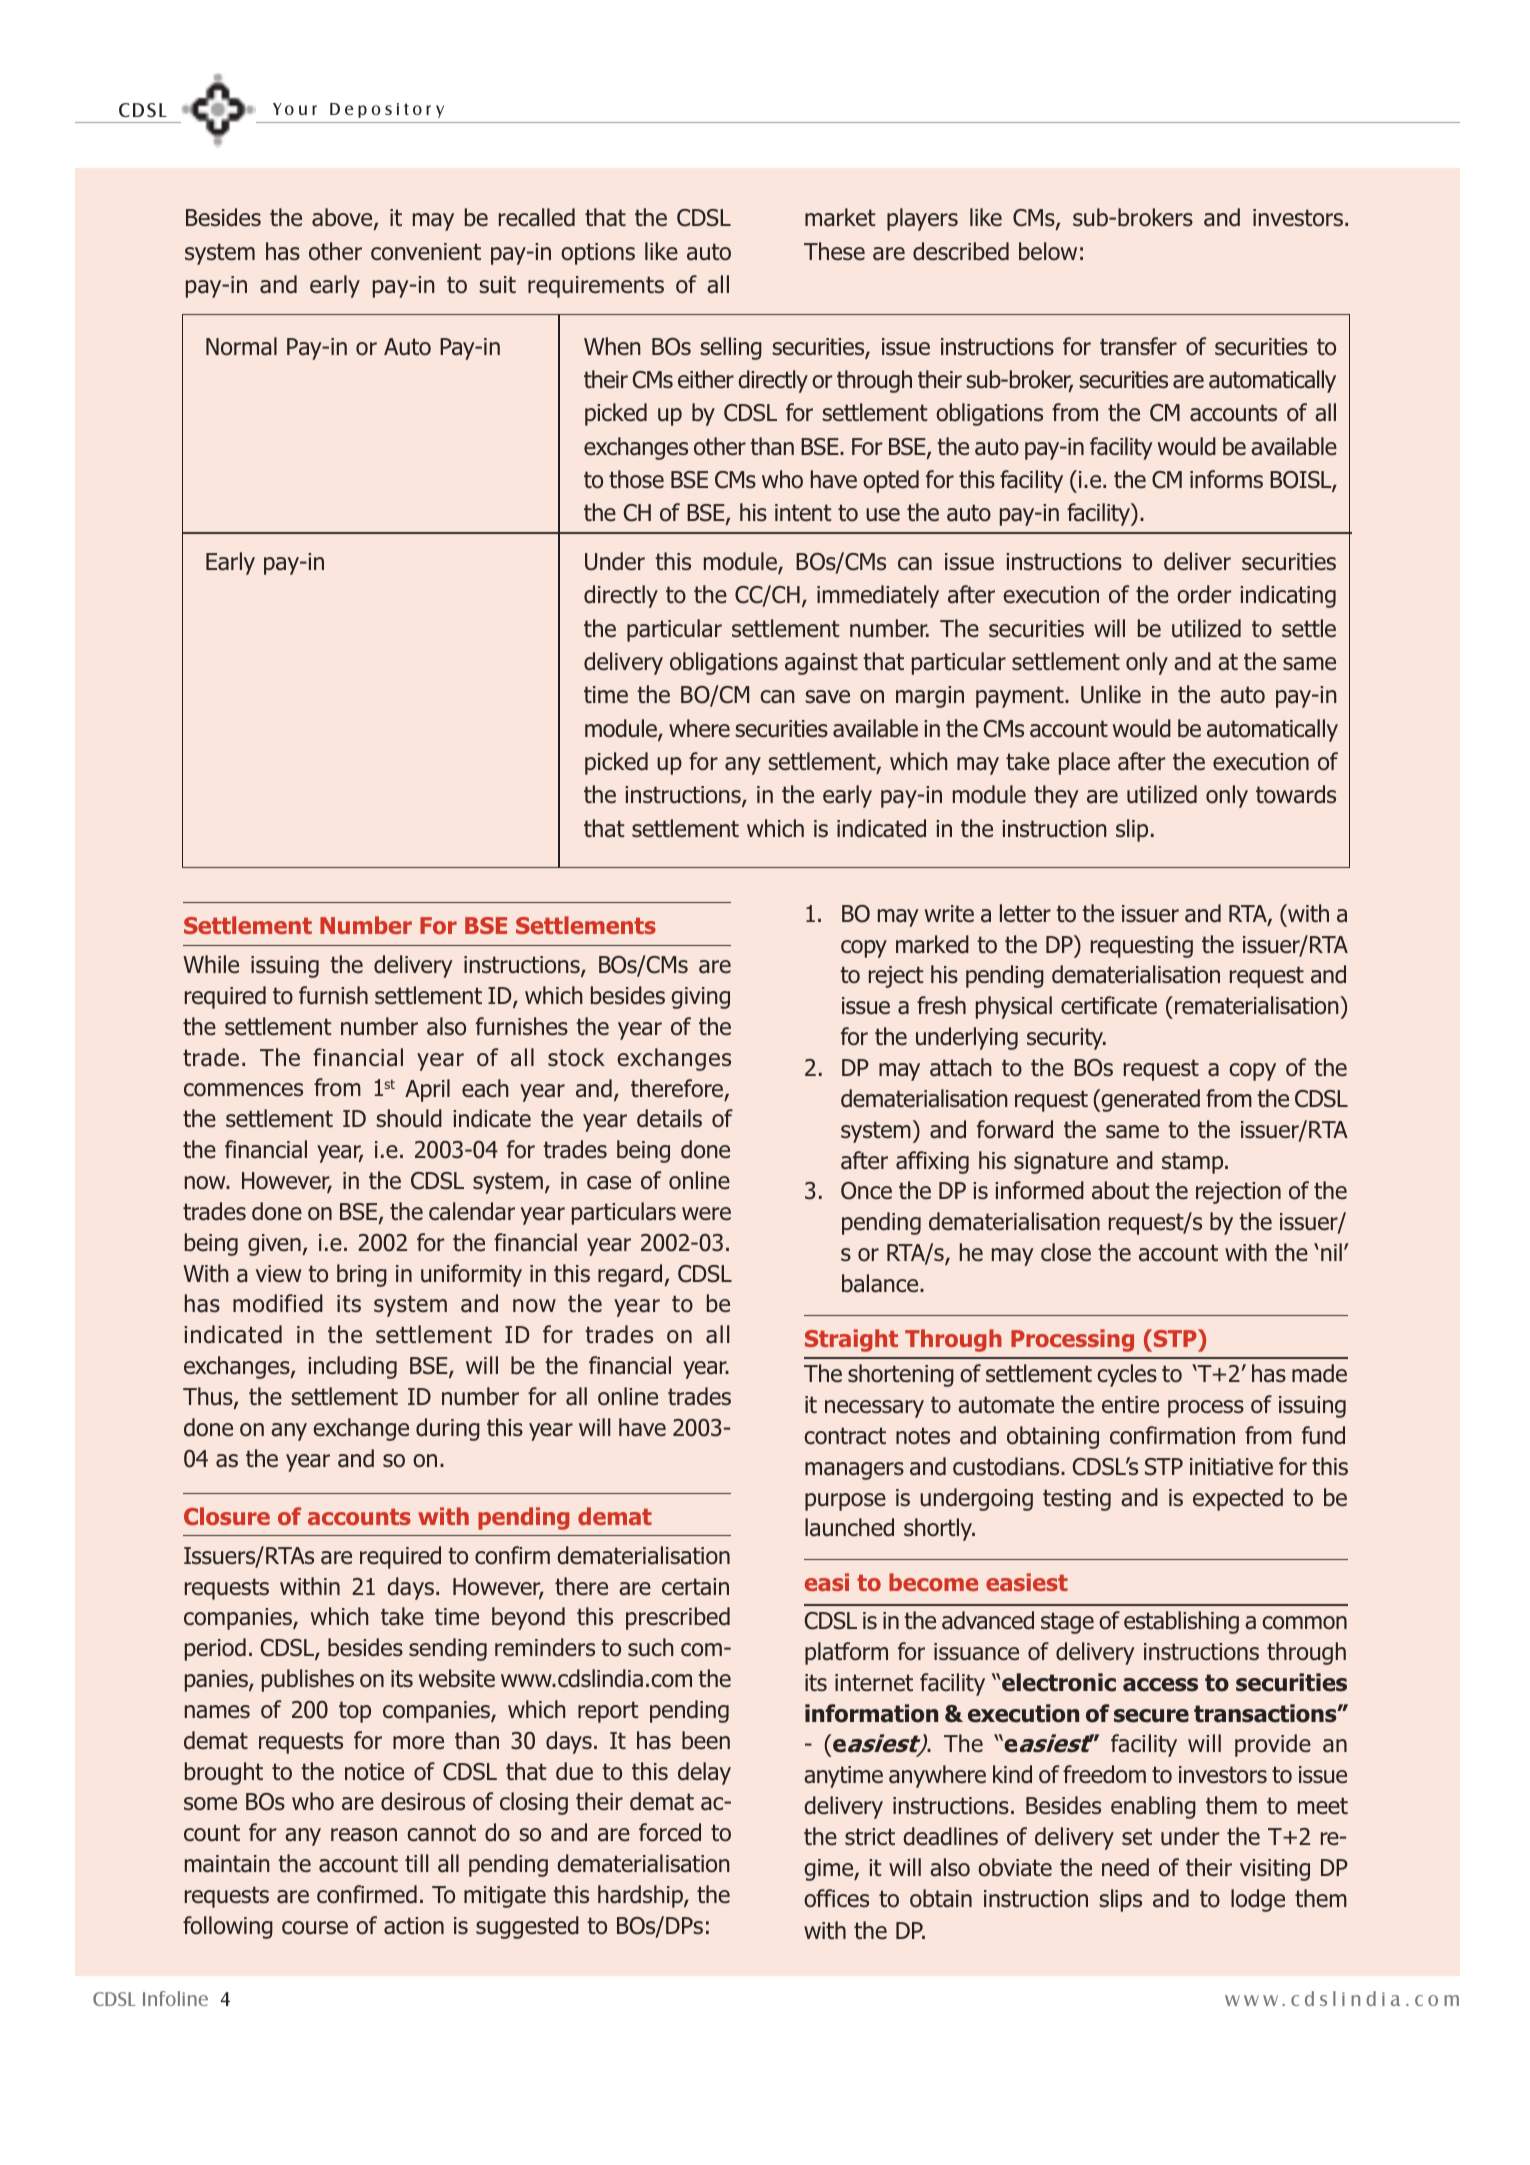  What do you see at coordinates (362, 1275) in the image?
I see `bring` at bounding box center [362, 1275].
